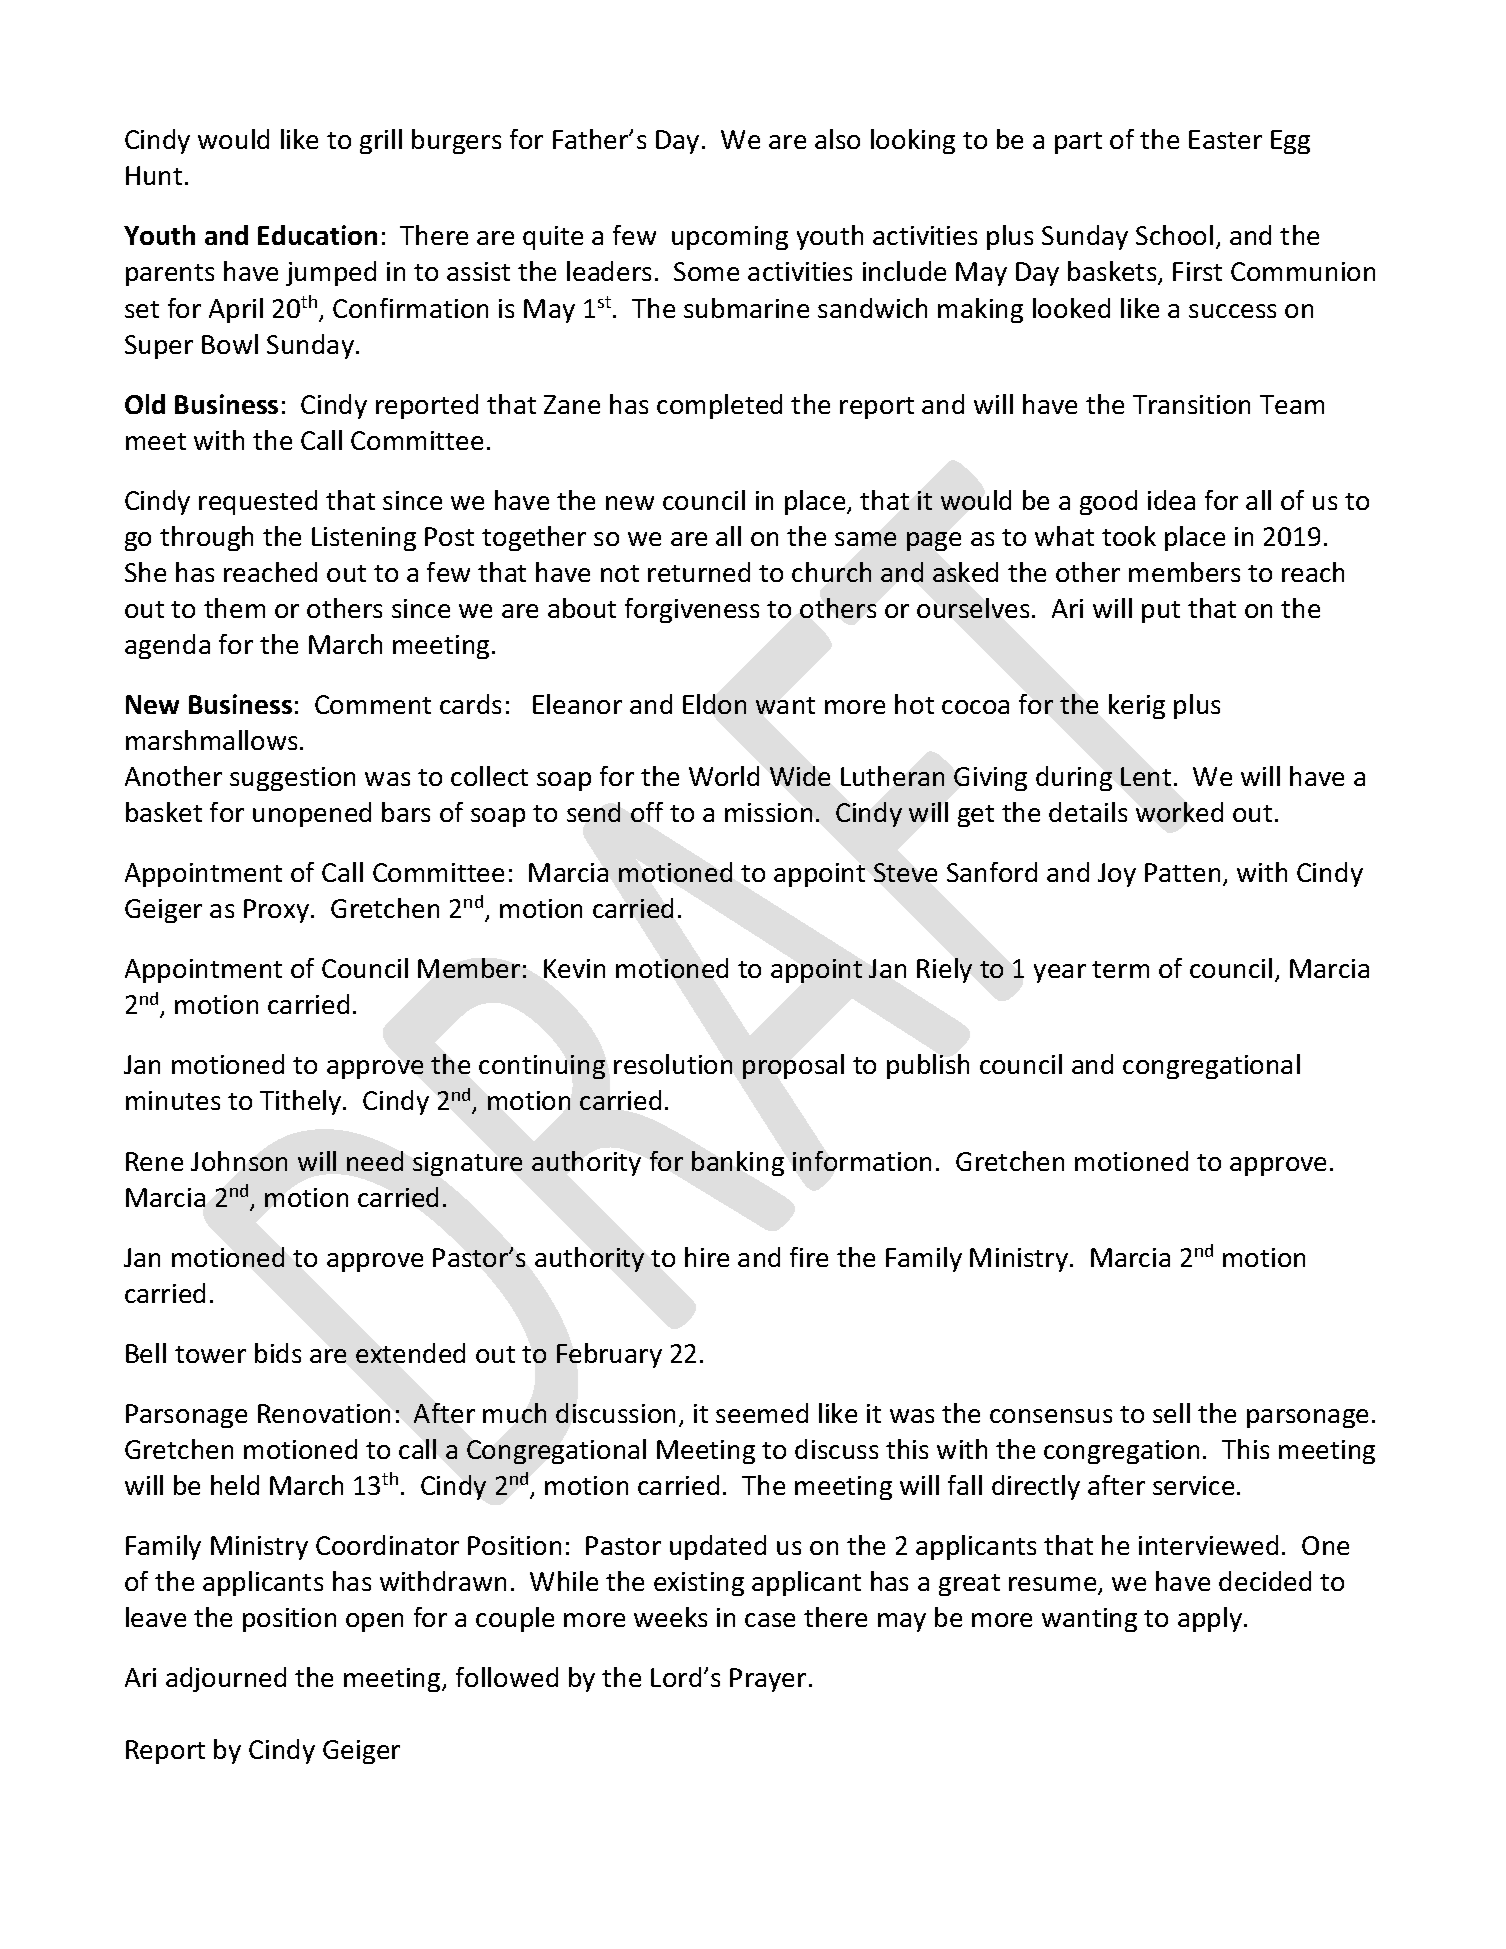  Describe the element at coordinates (770, 1620) in the screenshot. I see `case` at that location.
